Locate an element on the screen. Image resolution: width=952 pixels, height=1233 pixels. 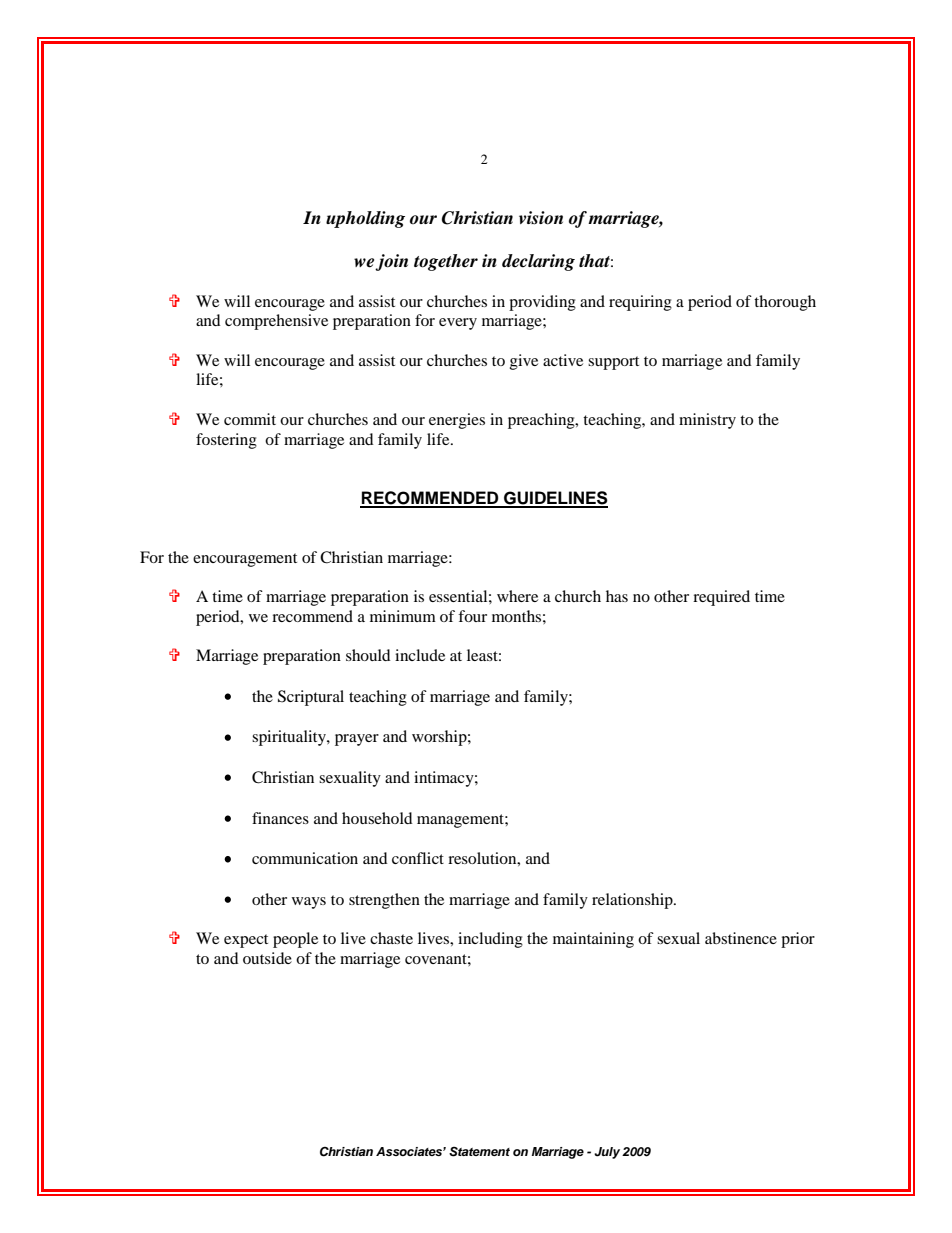
conflict is located at coordinates (418, 858).
